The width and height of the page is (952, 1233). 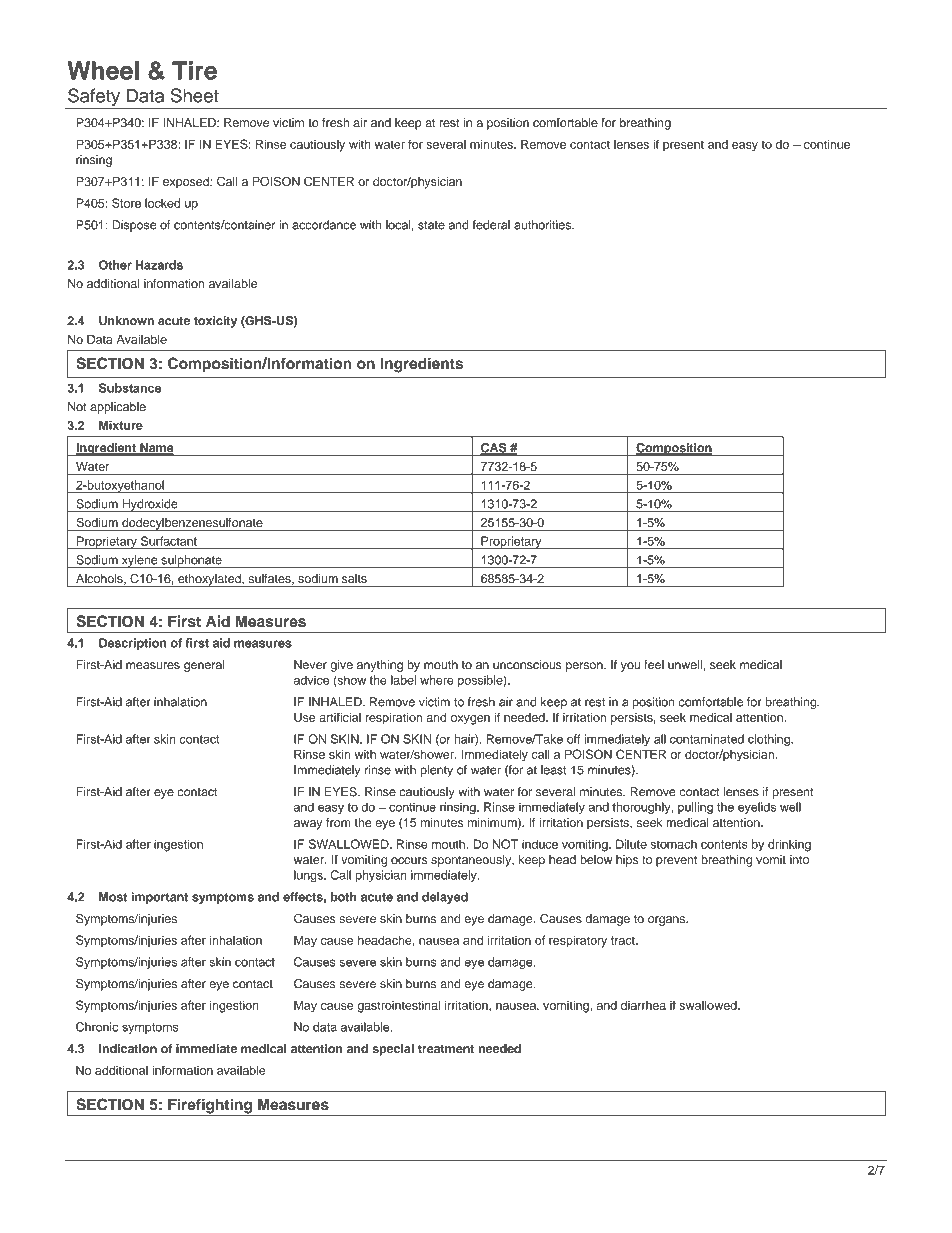 I want to click on diarrhea, so click(x=643, y=1005).
